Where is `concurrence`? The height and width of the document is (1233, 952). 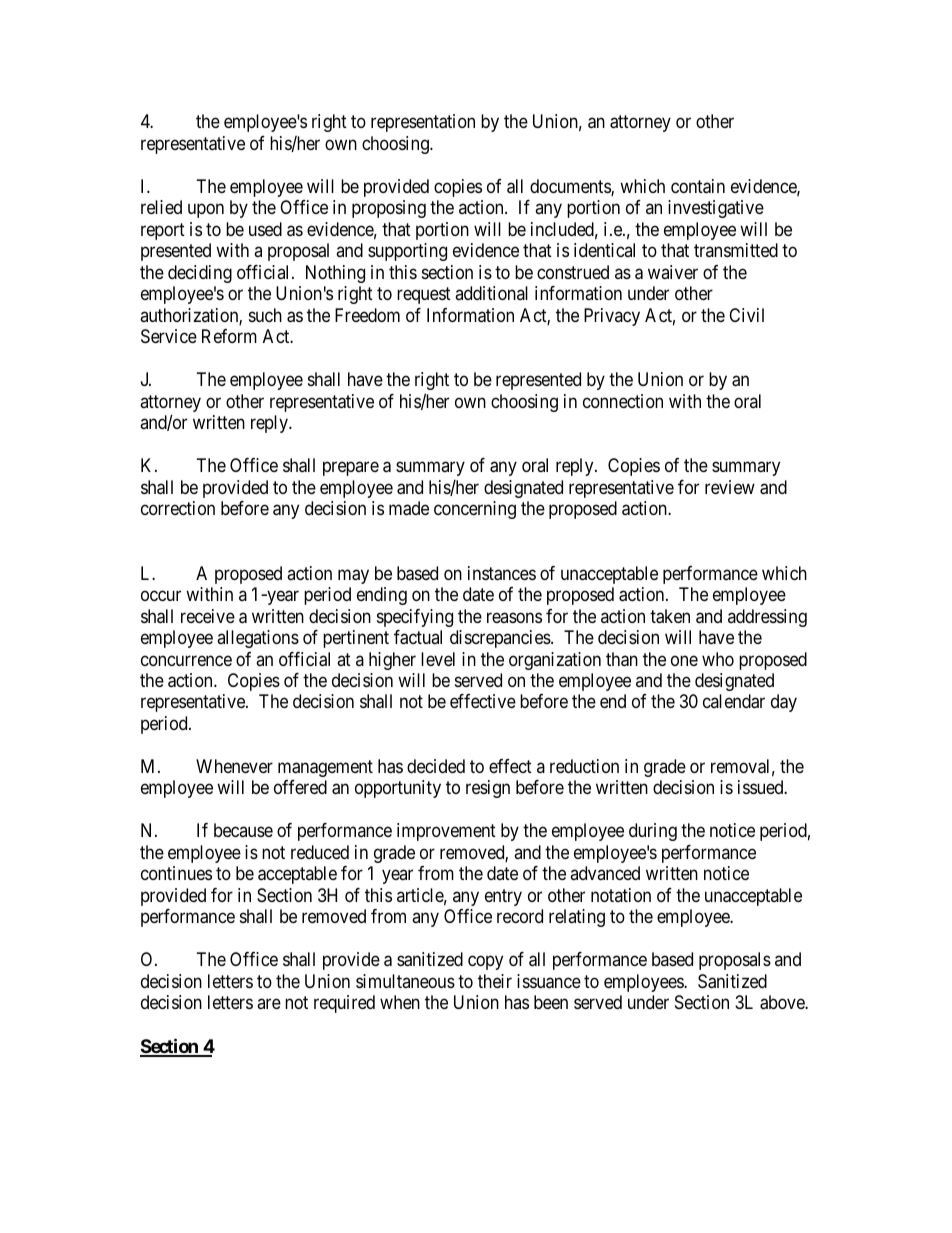
concurrence is located at coordinates (186, 660).
